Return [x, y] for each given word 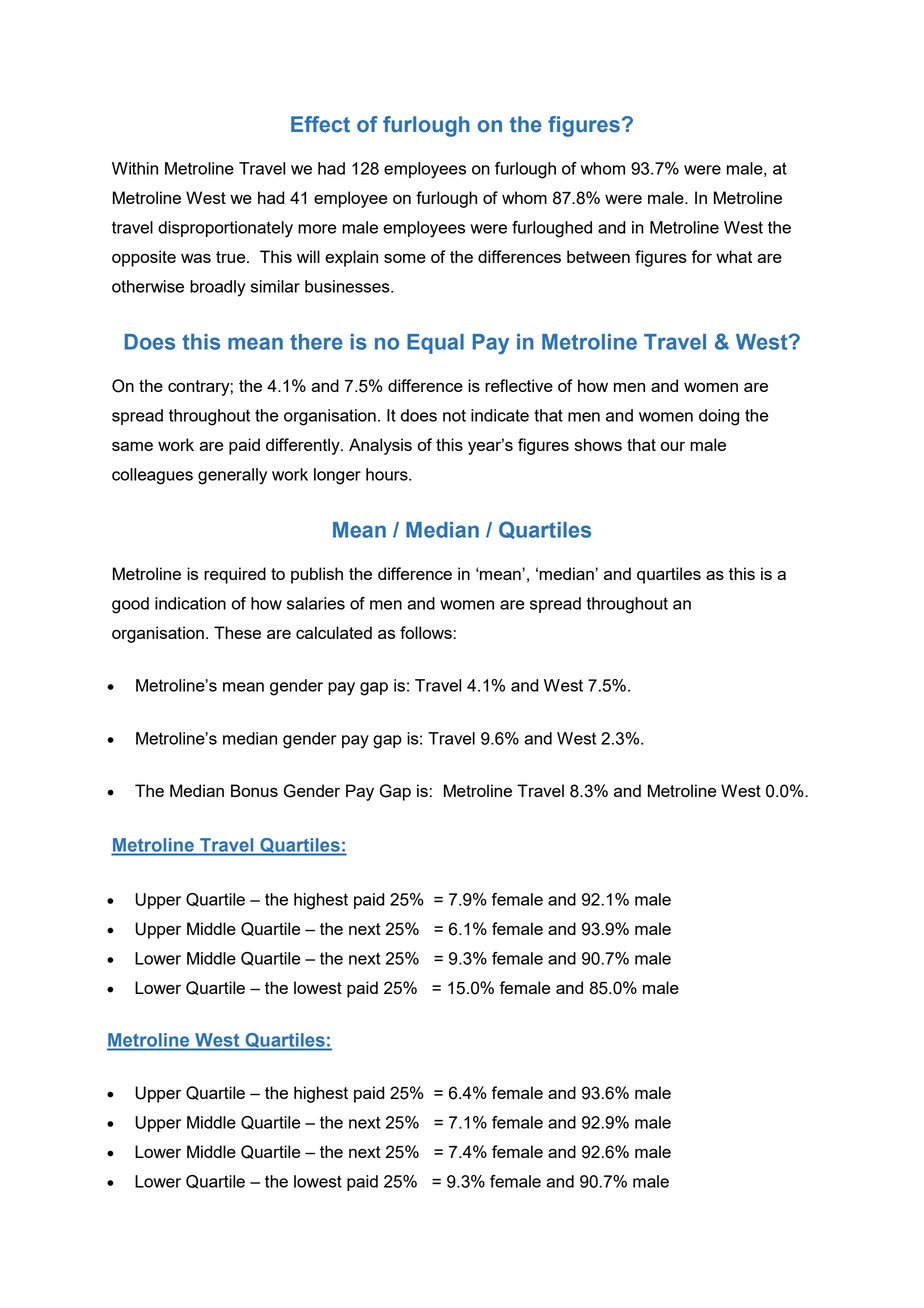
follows [426, 632]
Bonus [254, 790]
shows [598, 444]
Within [135, 168]
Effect [320, 124]
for [701, 256]
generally [232, 476]
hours [388, 474]
